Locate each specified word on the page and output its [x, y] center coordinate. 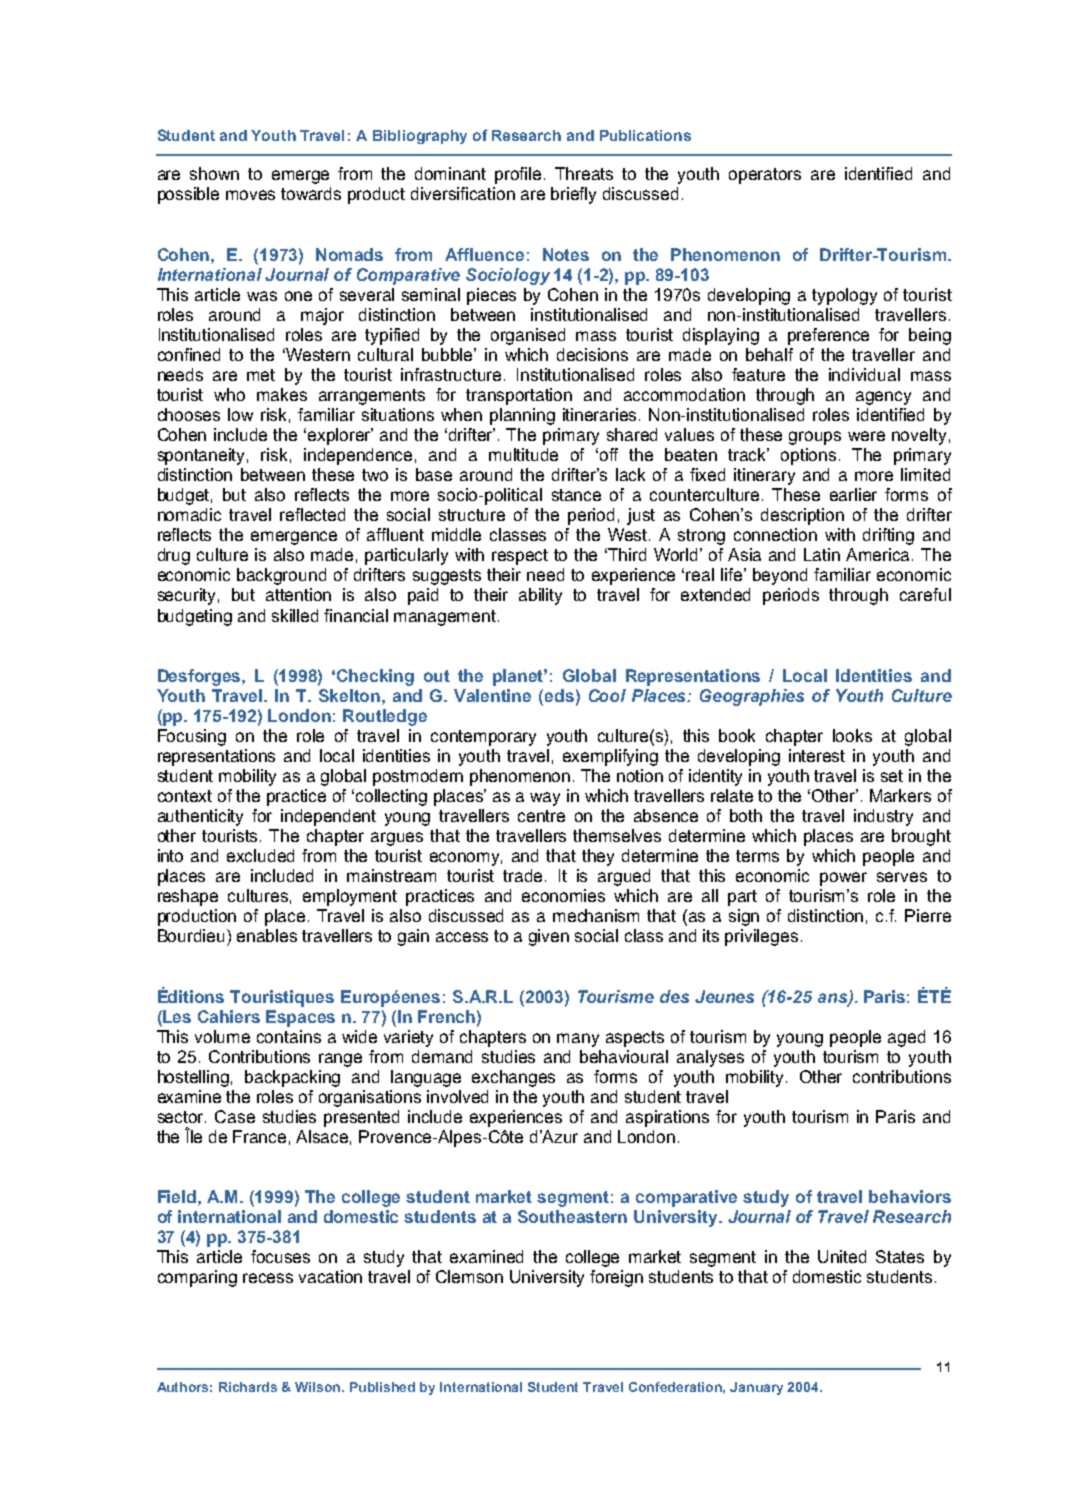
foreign [616, 1278]
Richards [248, 1387]
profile [518, 175]
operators [765, 176]
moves [250, 195]
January [756, 1388]
